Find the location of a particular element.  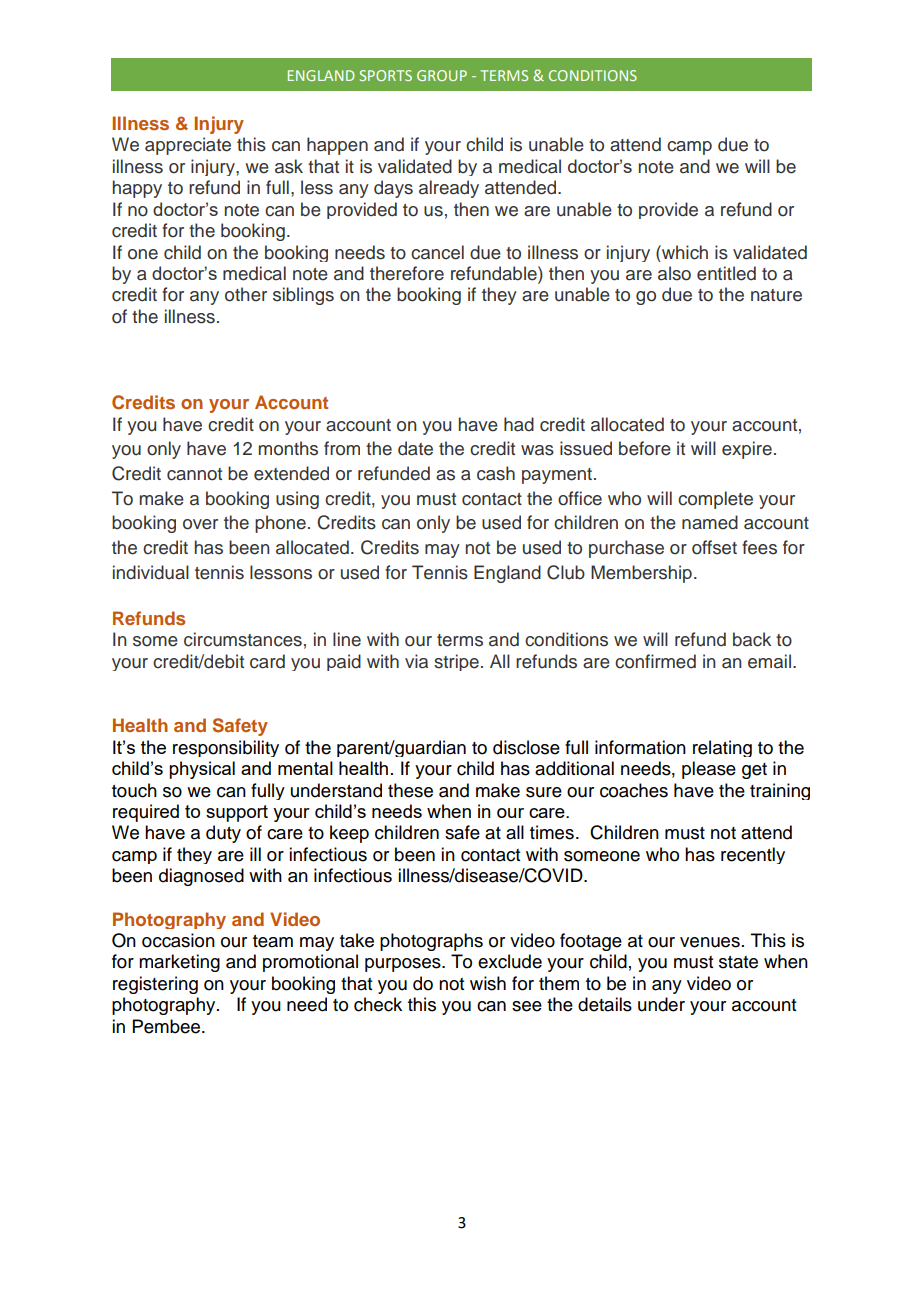

had is located at coordinates (519, 424).
